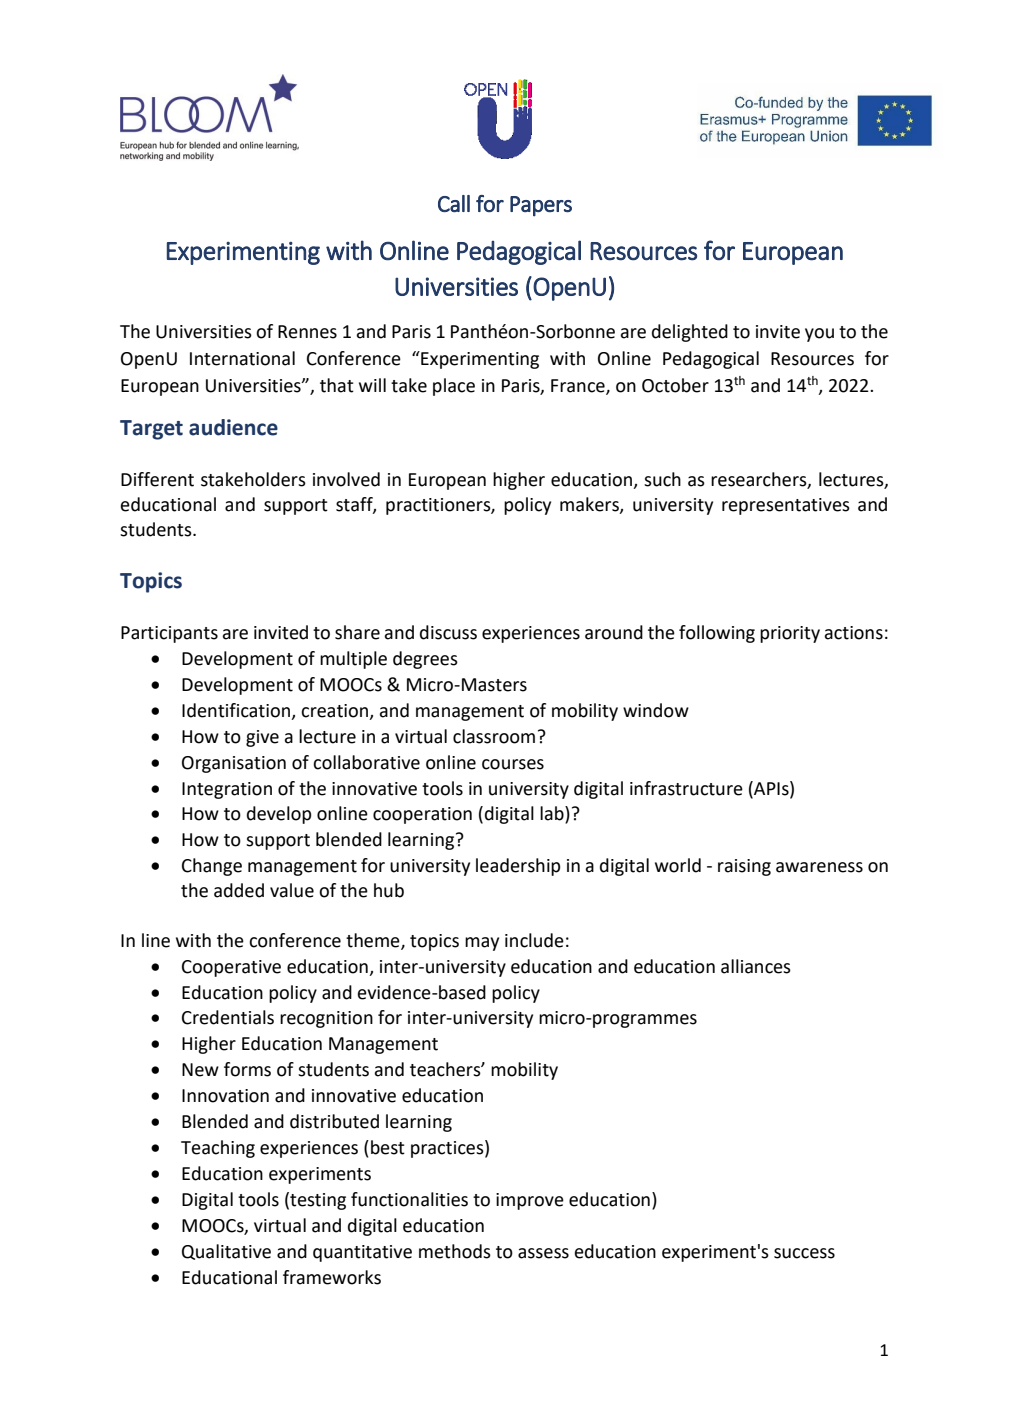  What do you see at coordinates (744, 867) in the screenshot?
I see `raising` at bounding box center [744, 867].
